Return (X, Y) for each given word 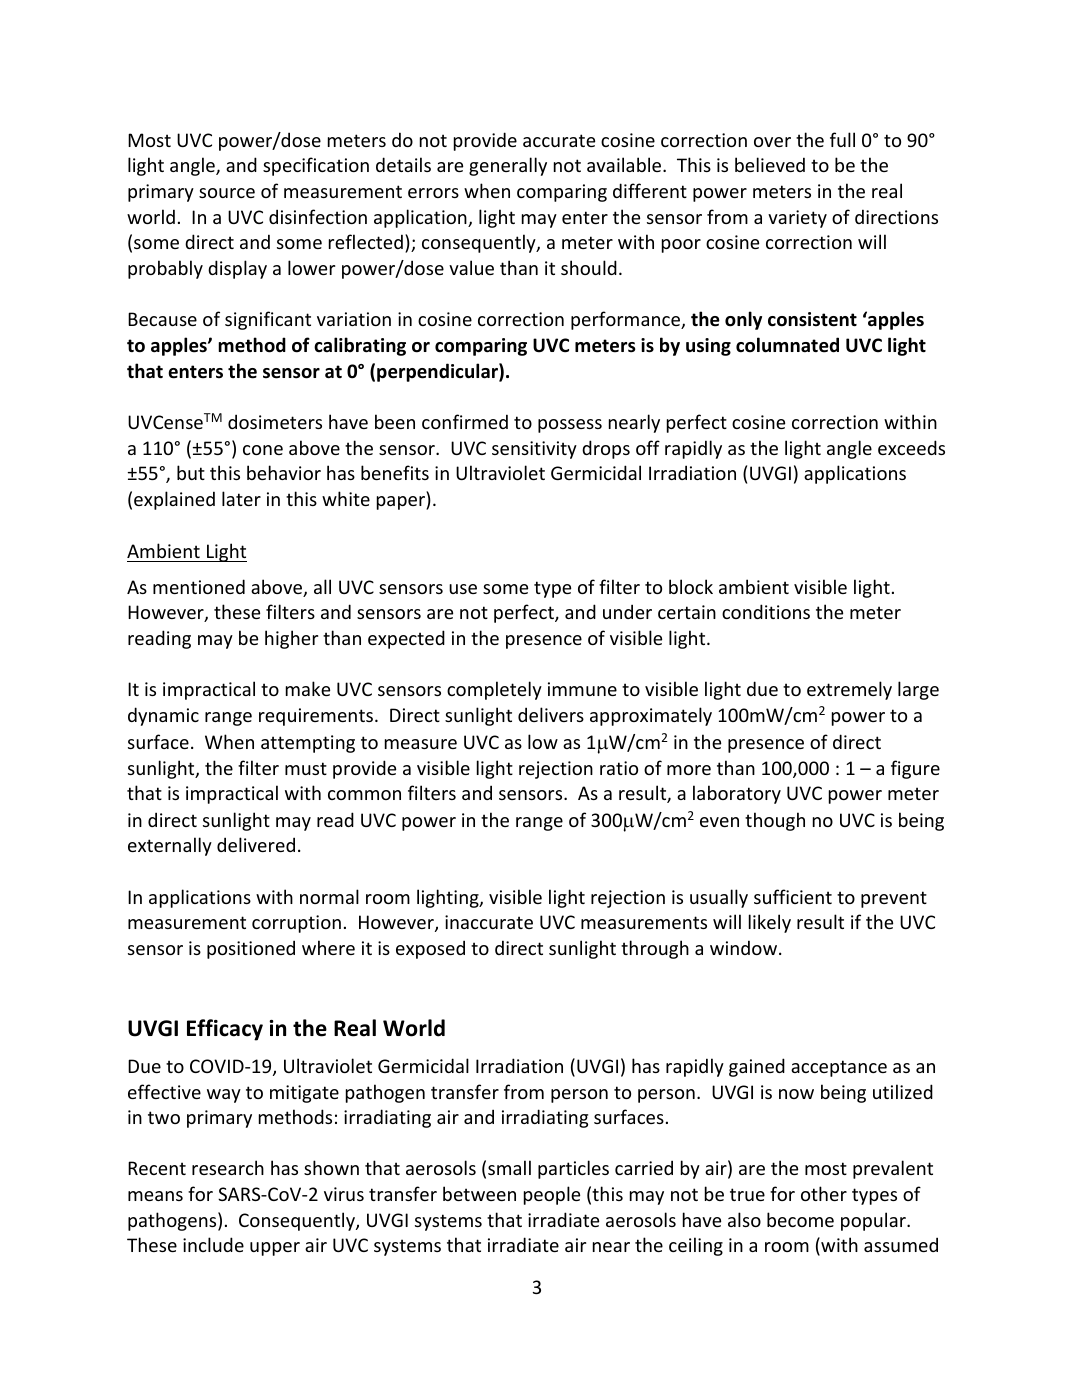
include (213, 1244)
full (842, 139)
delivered (256, 844)
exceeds (911, 447)
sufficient (793, 896)
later (241, 498)
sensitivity (534, 450)
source (227, 193)
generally (508, 166)
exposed (430, 949)
